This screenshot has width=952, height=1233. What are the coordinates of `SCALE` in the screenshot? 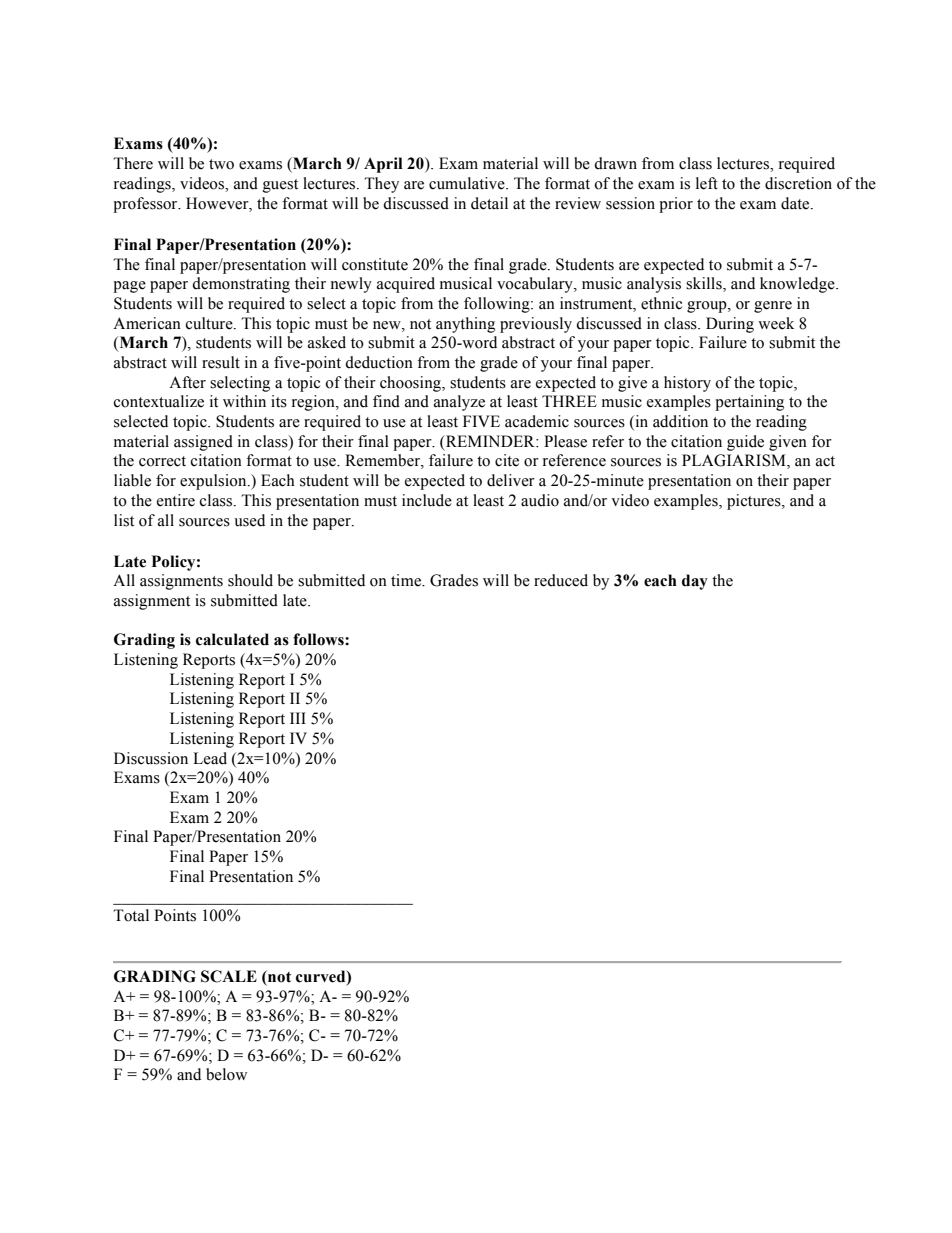 It's located at (229, 976).
